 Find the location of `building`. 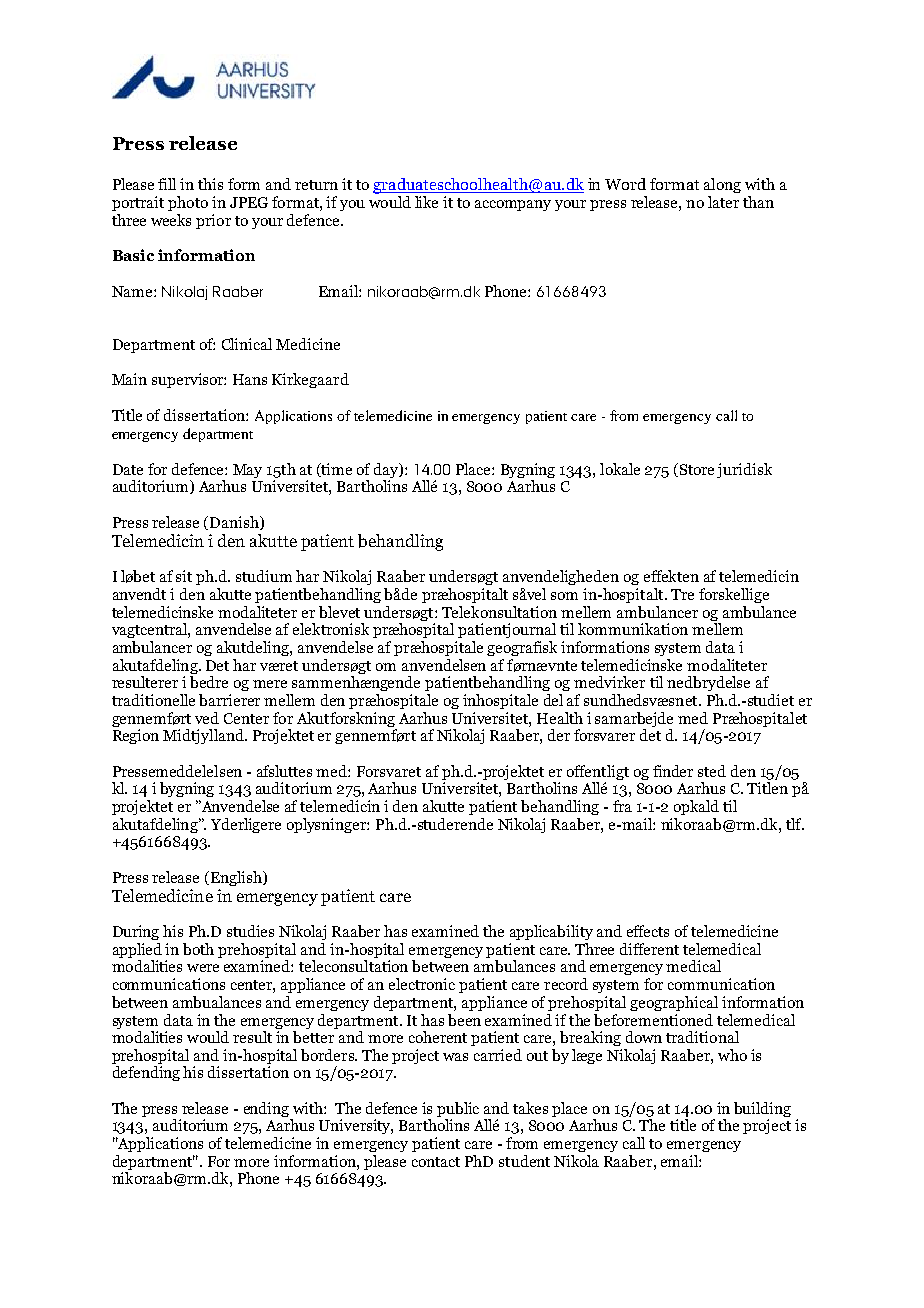

building is located at coordinates (762, 1111).
